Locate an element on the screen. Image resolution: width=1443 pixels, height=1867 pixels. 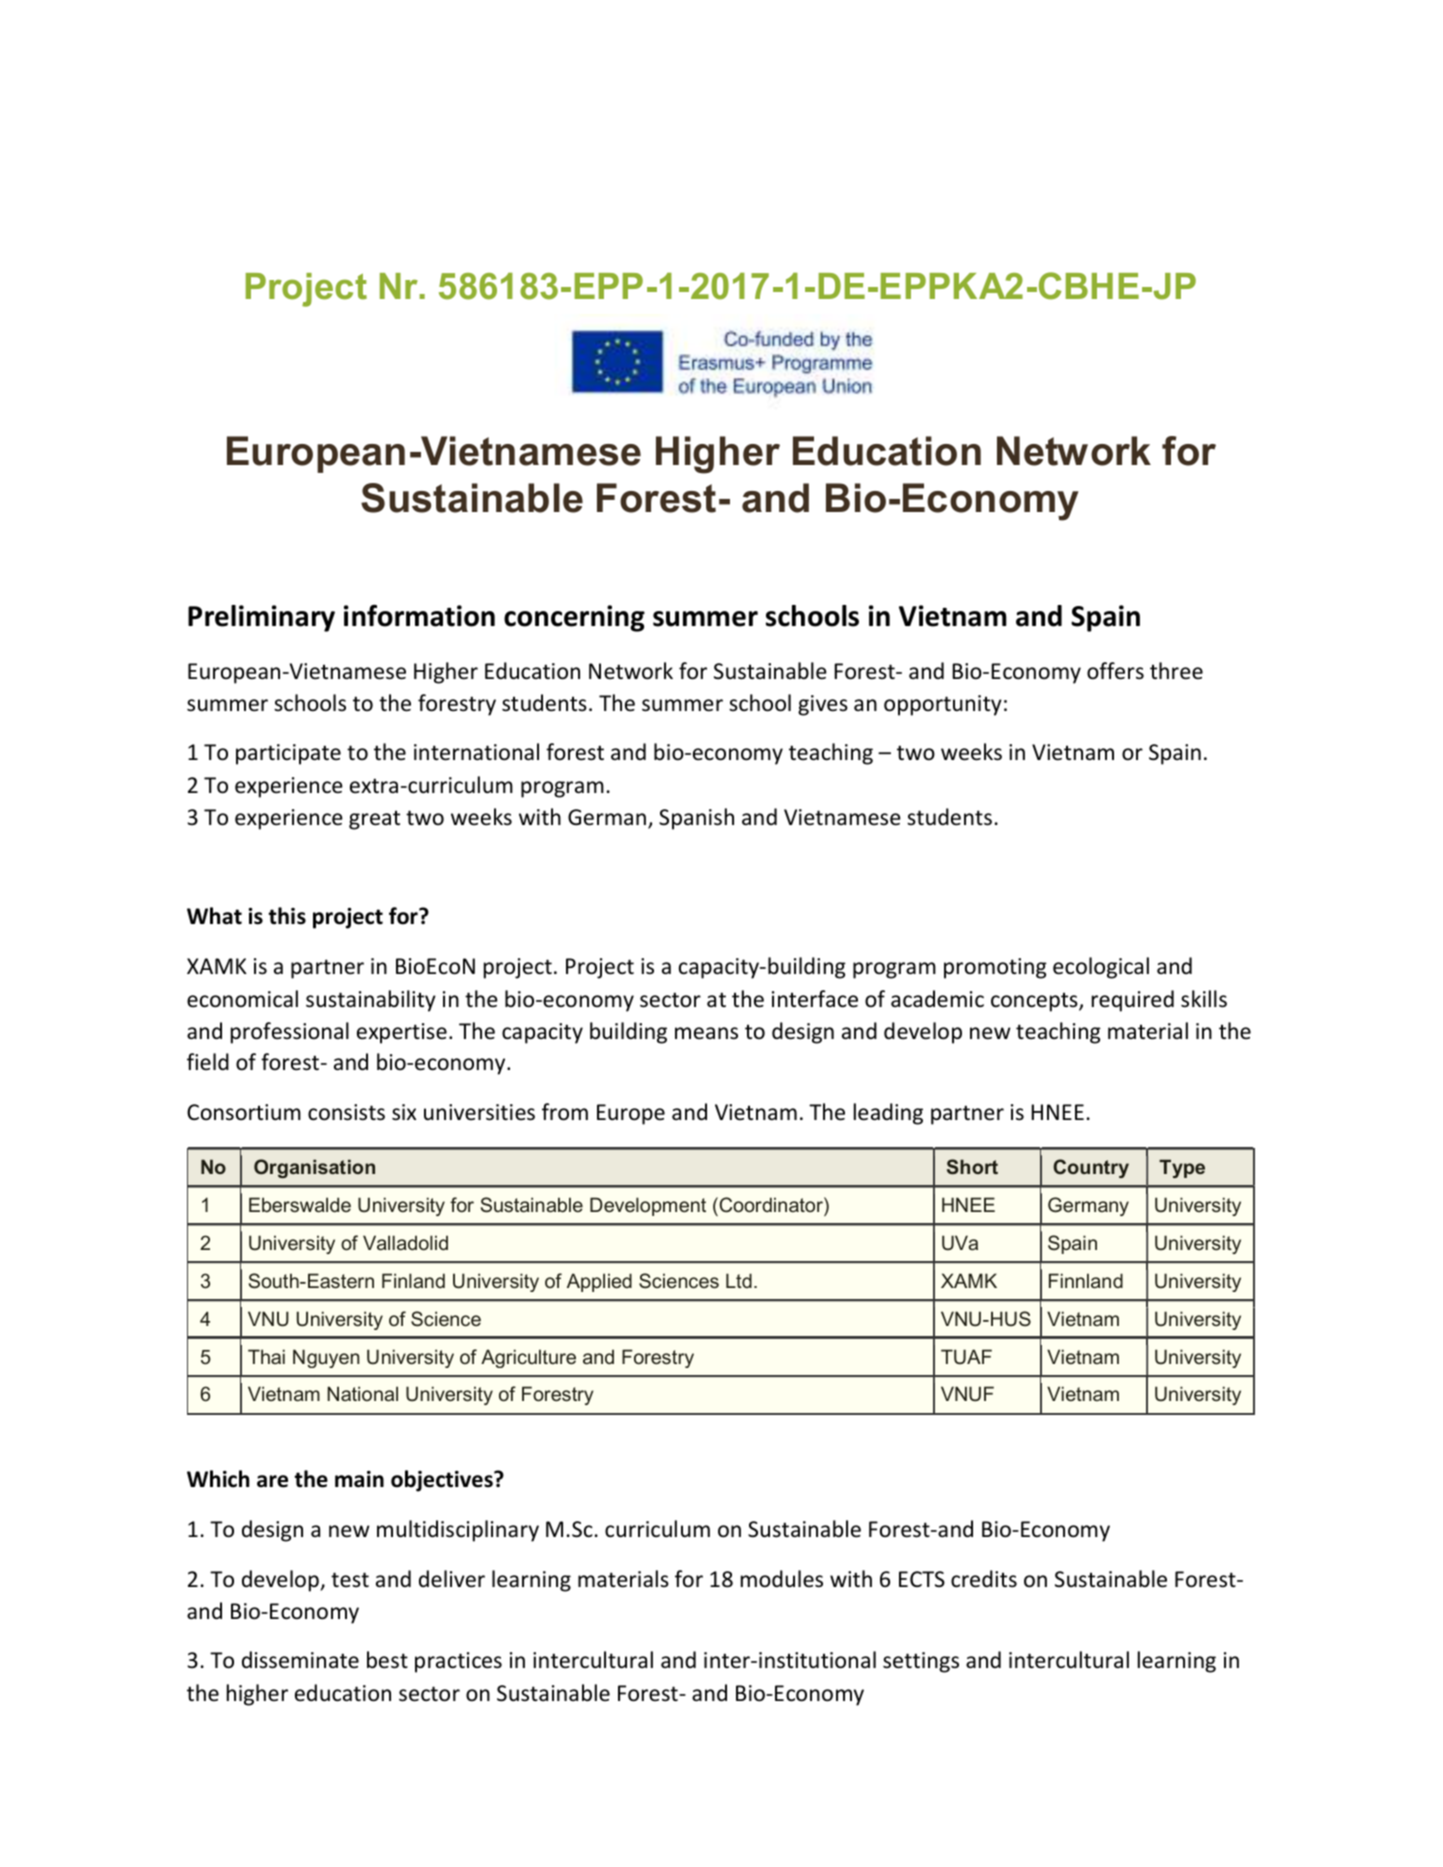
Ltd is located at coordinates (739, 1280).
